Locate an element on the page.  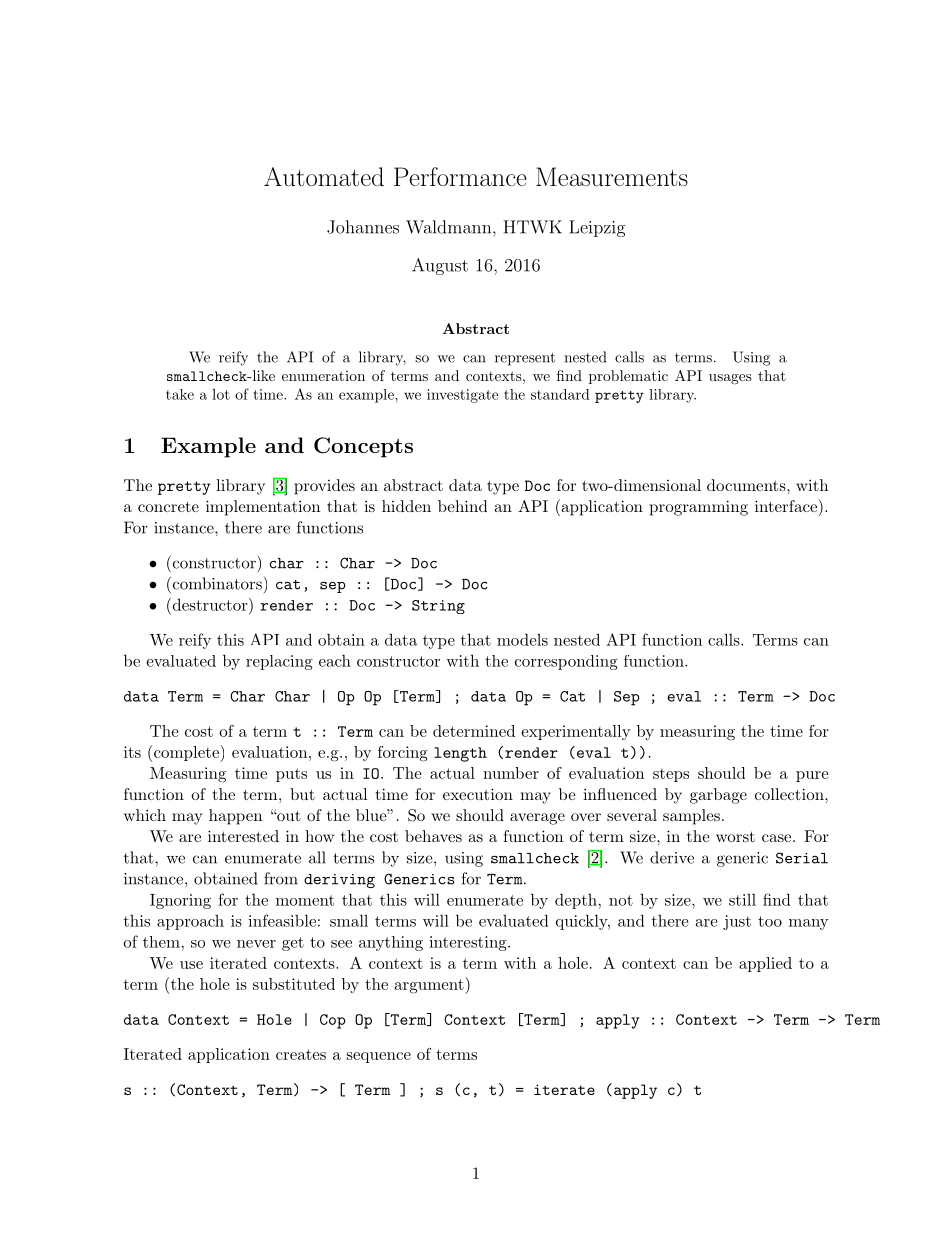
argument is located at coordinates (430, 985).
